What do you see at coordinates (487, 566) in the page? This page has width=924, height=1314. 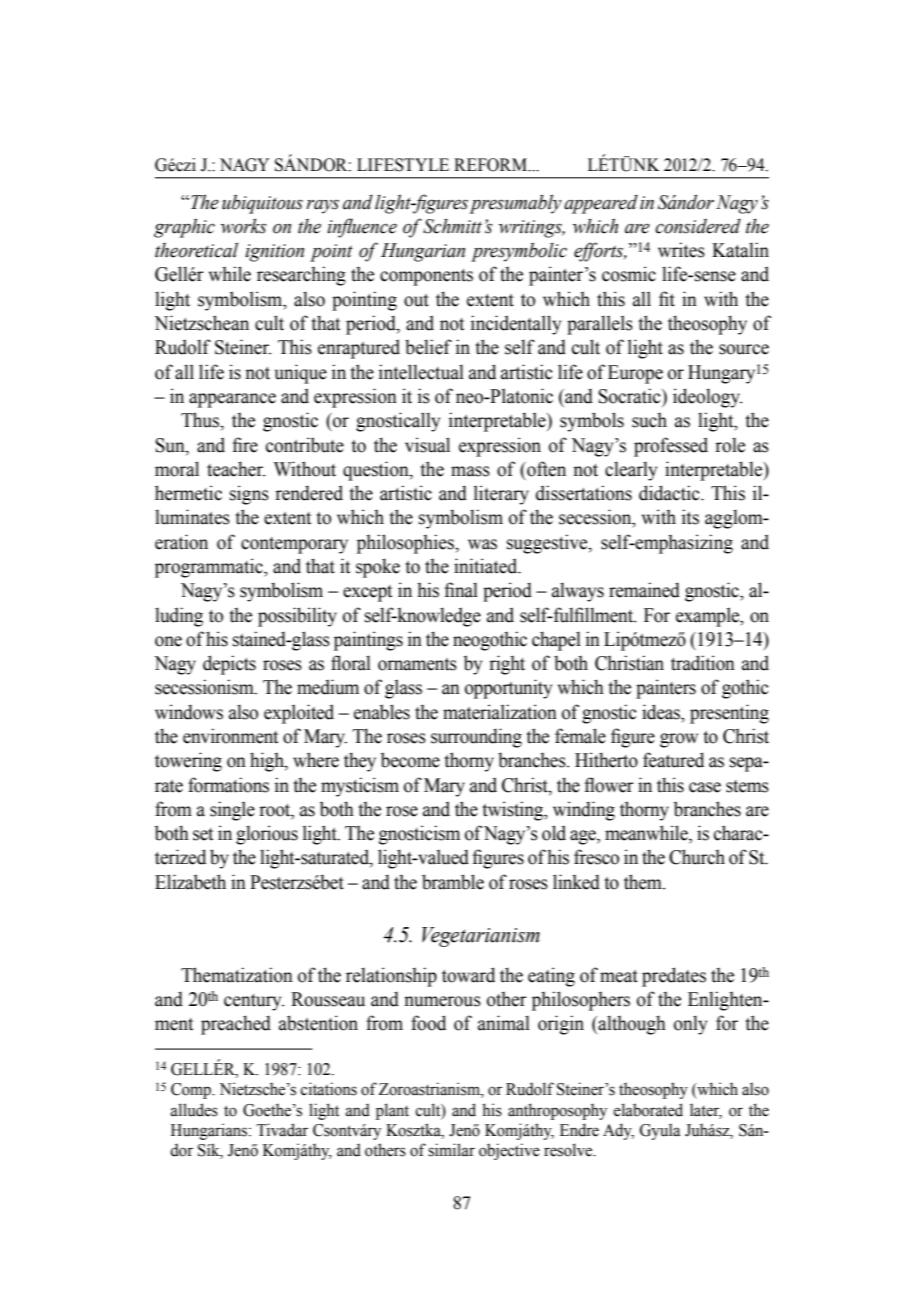 I see `initiated` at bounding box center [487, 566].
